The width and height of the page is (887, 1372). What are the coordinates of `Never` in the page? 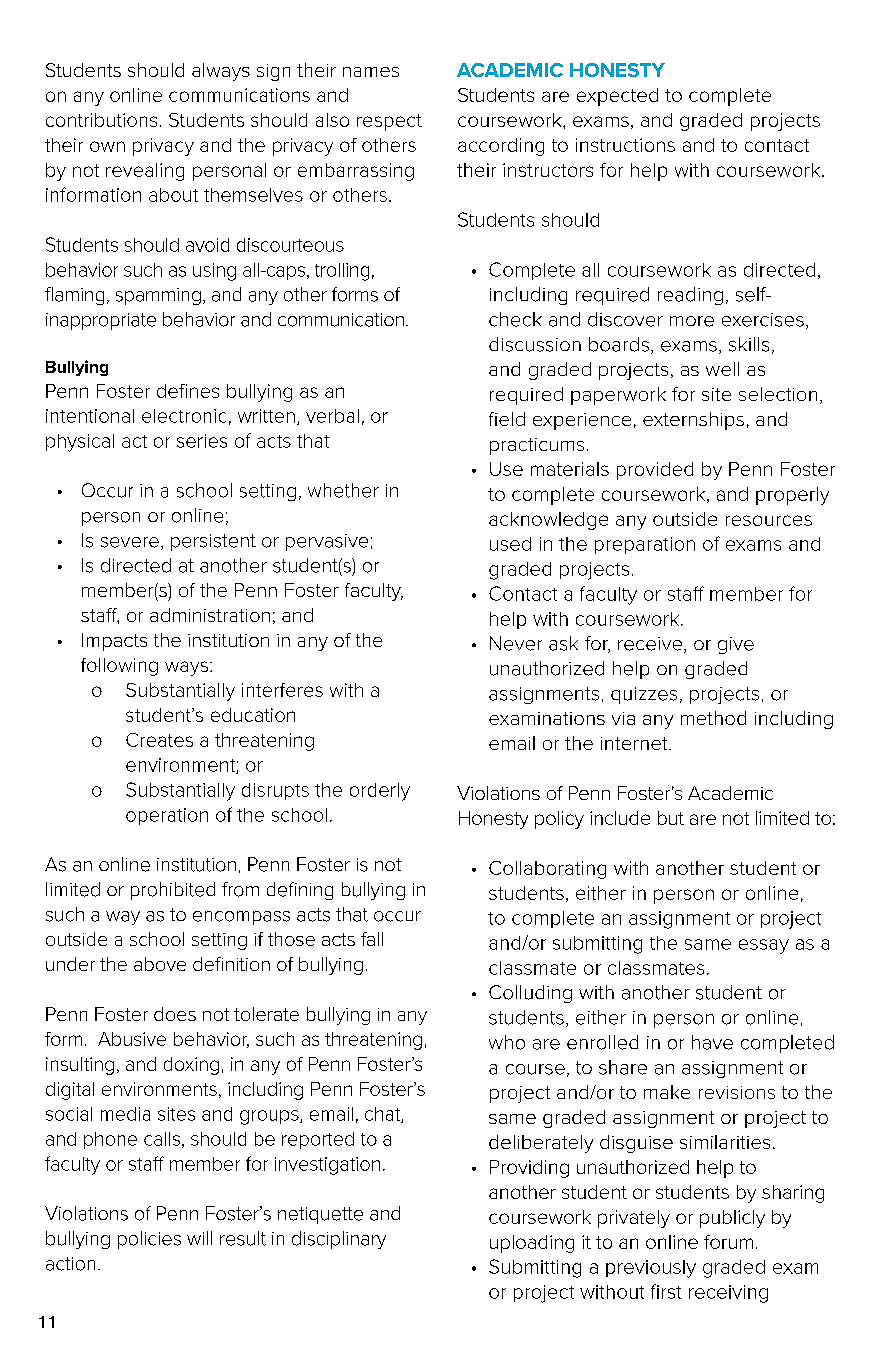 It's located at (516, 643).
